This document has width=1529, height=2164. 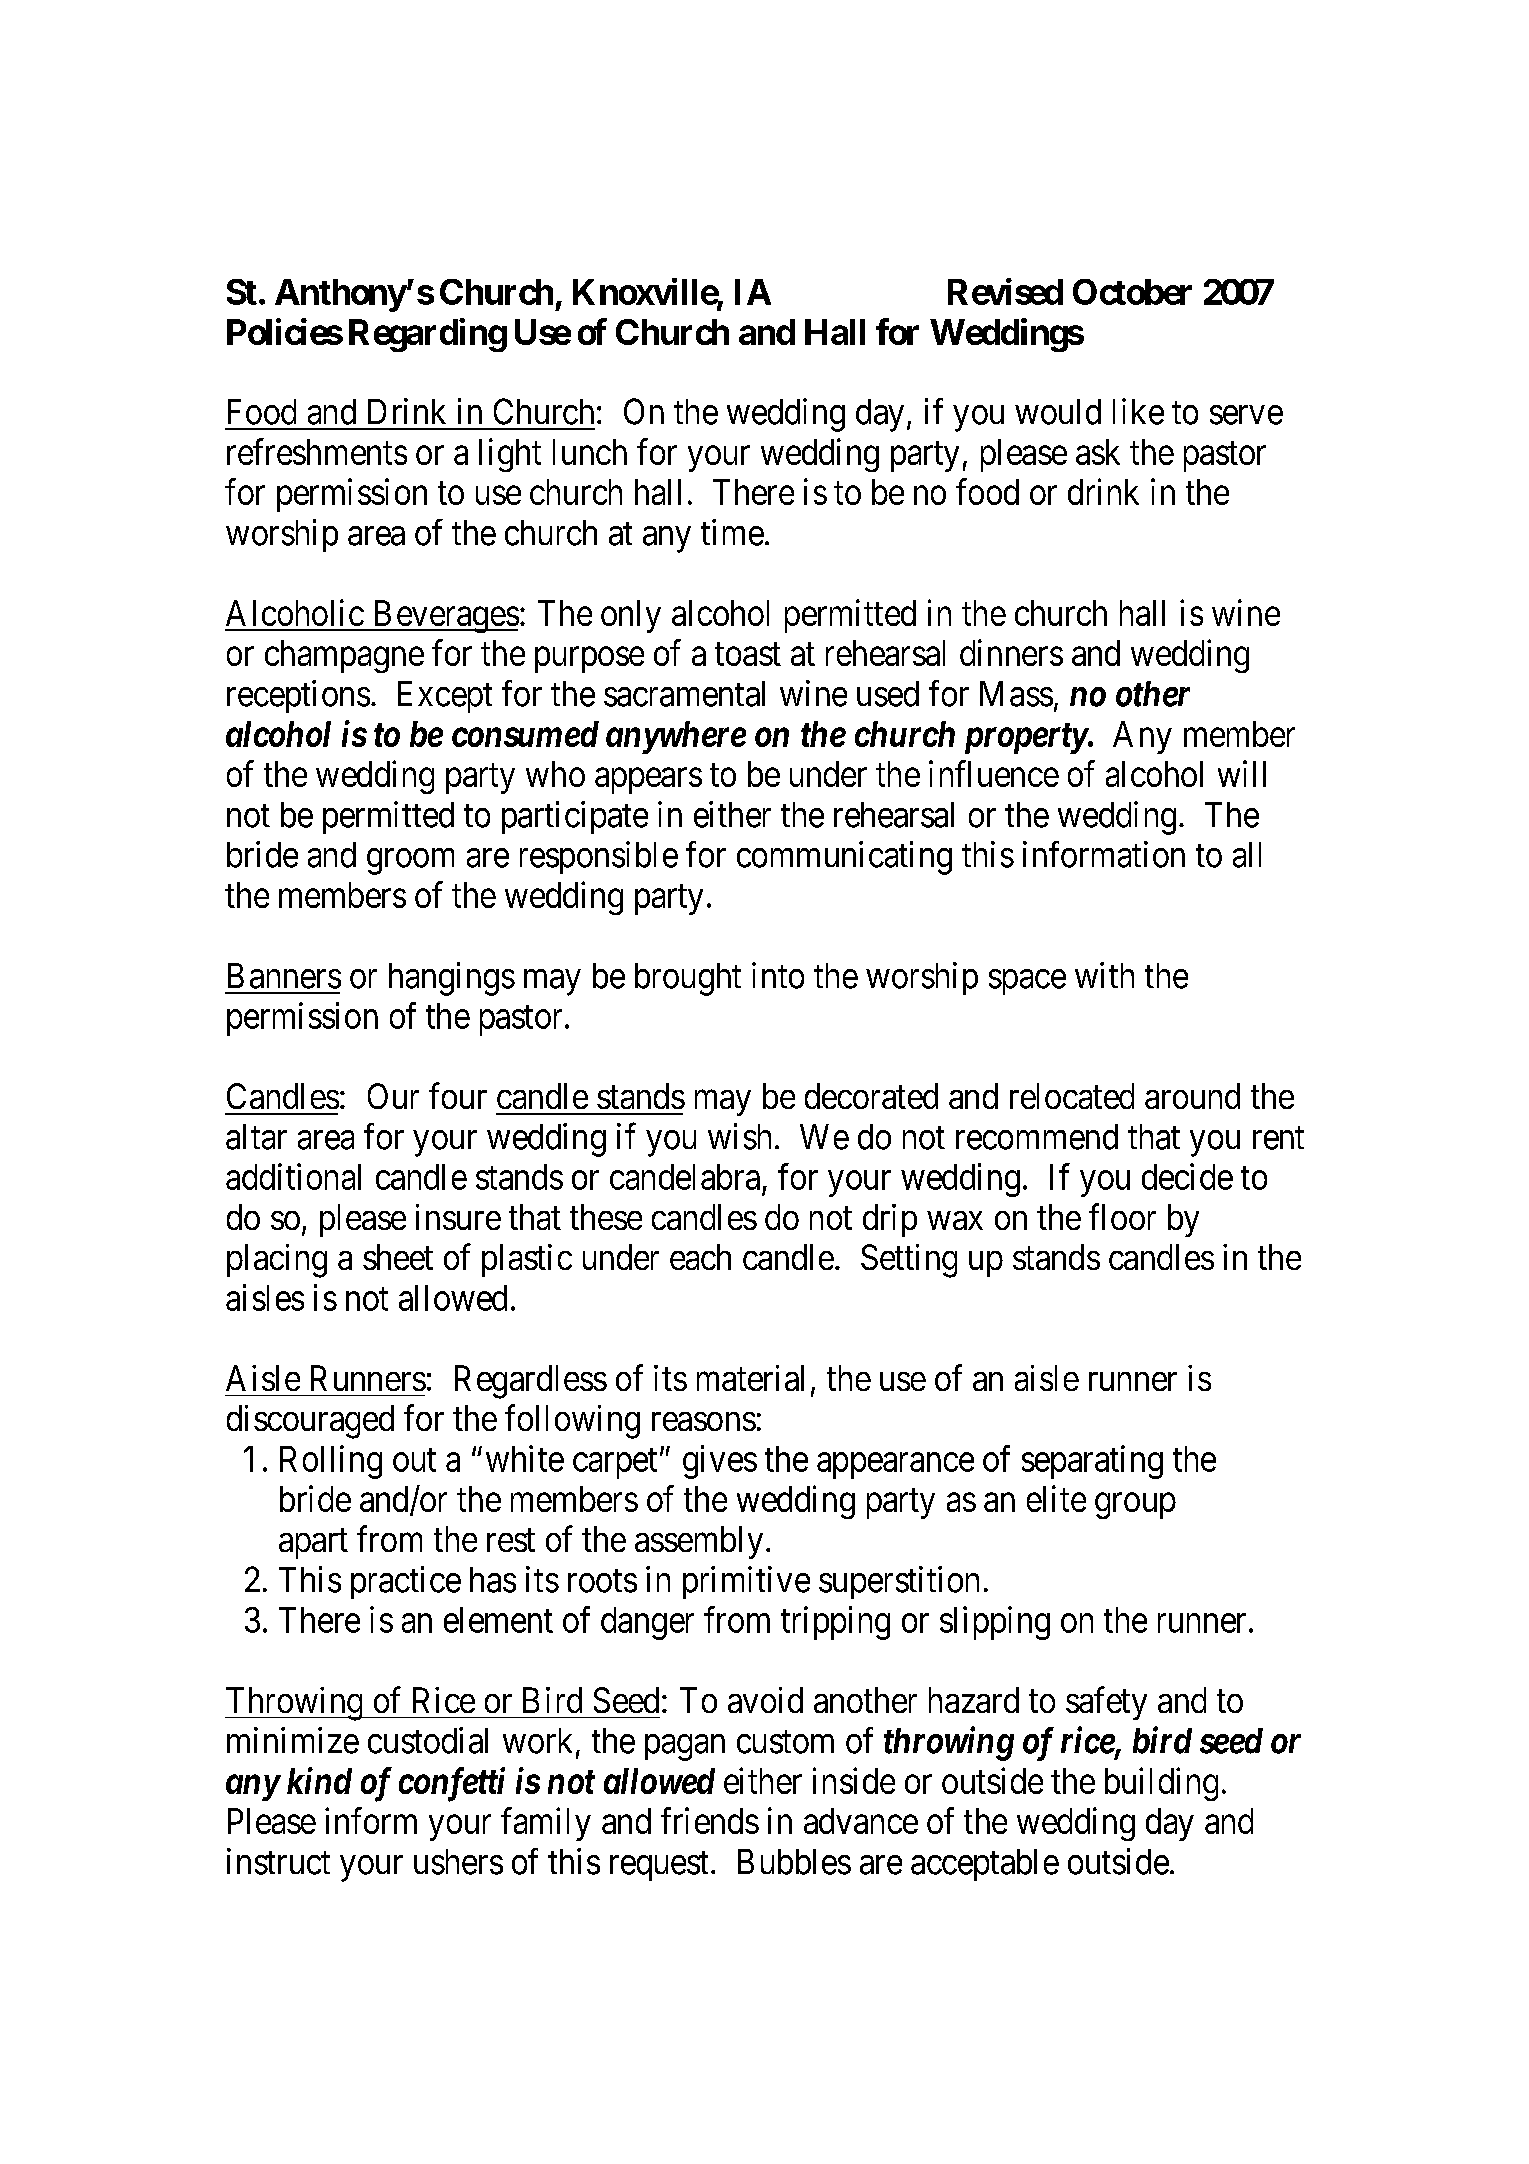 What do you see at coordinates (844, 858) in the document?
I see `communicating` at bounding box center [844, 858].
